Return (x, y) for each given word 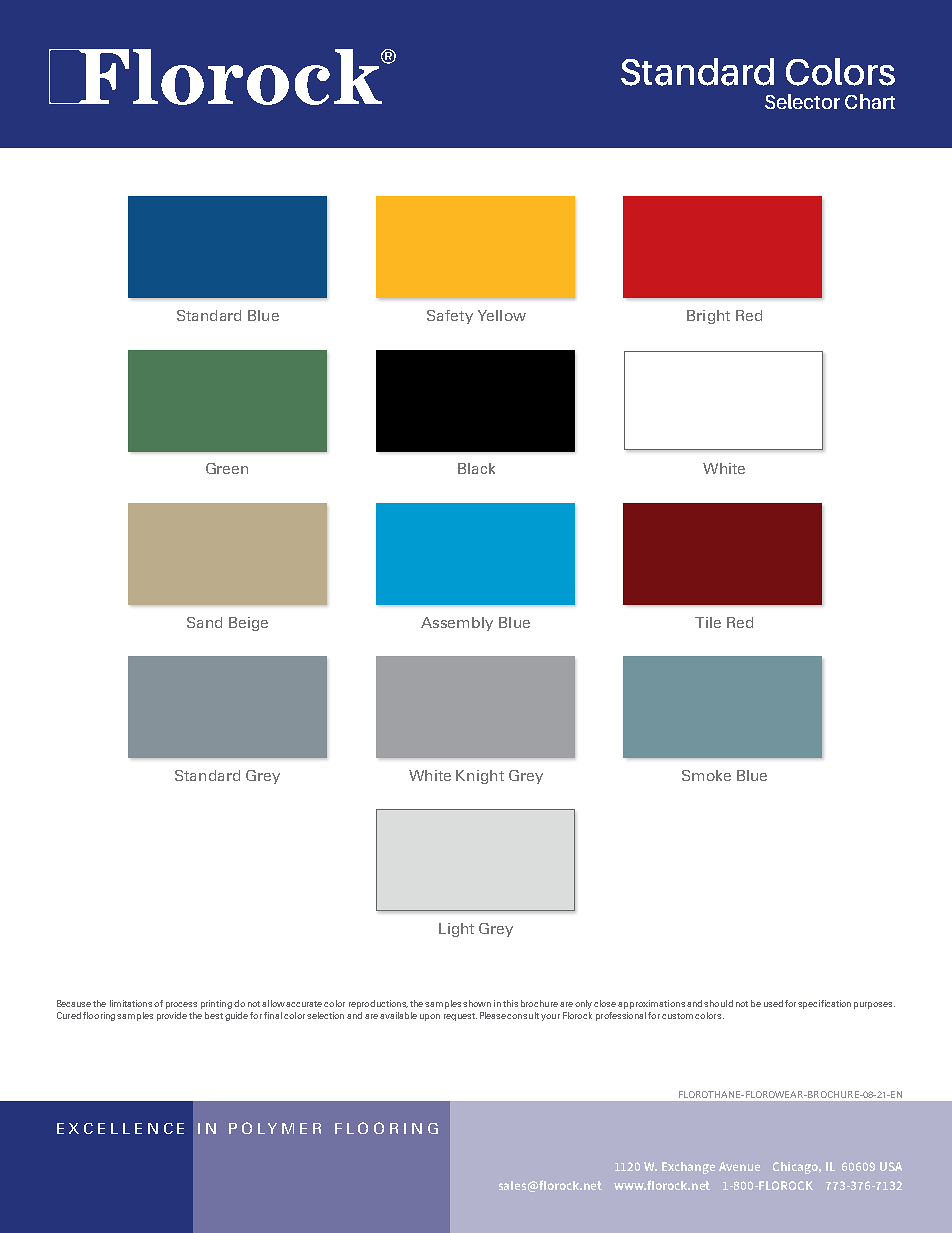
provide (172, 1016)
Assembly (457, 624)
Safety (450, 317)
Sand (204, 622)
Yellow (502, 315)
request (460, 1017)
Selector (802, 101)
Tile (708, 622)
